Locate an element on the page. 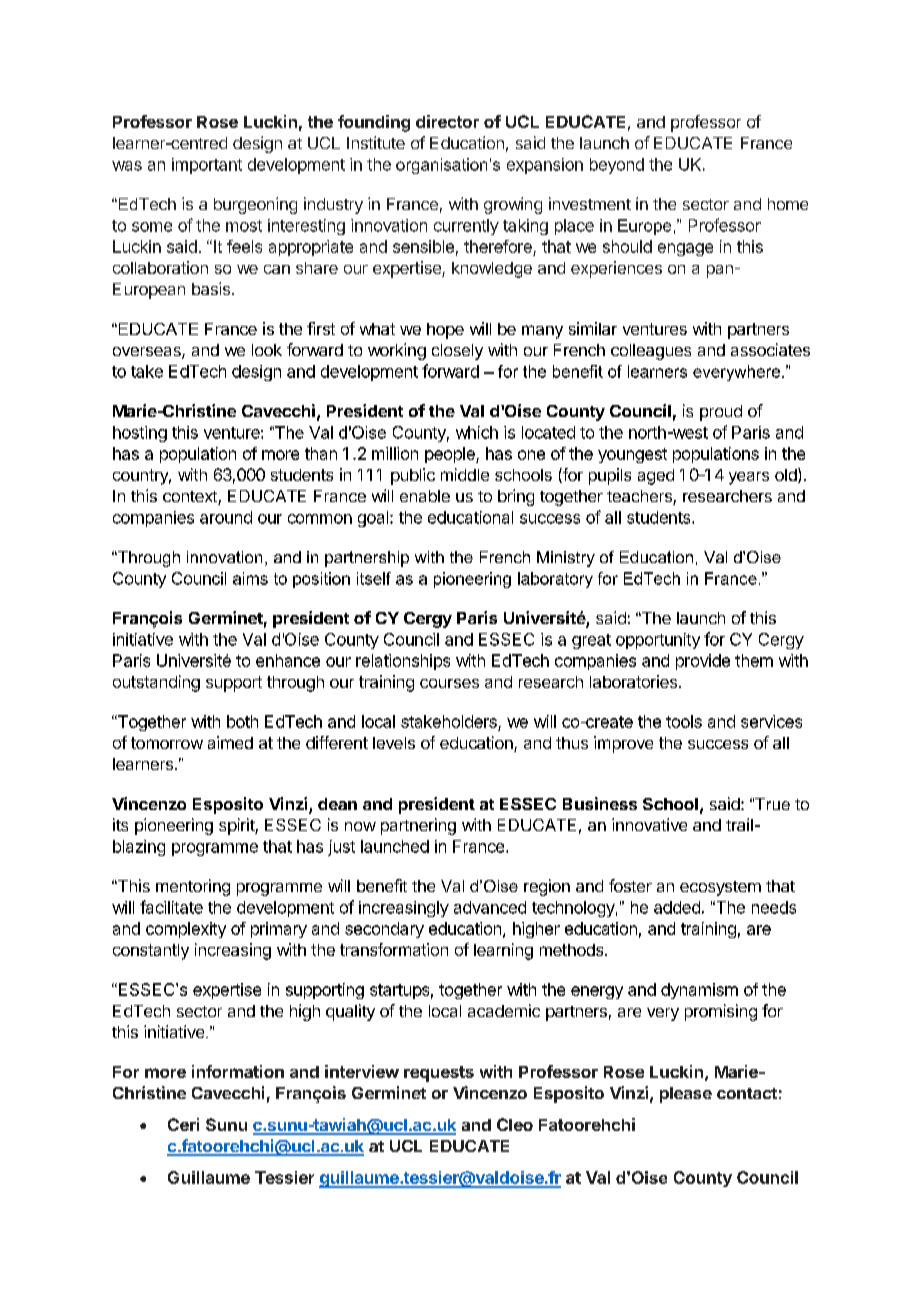  years is located at coordinates (749, 478).
